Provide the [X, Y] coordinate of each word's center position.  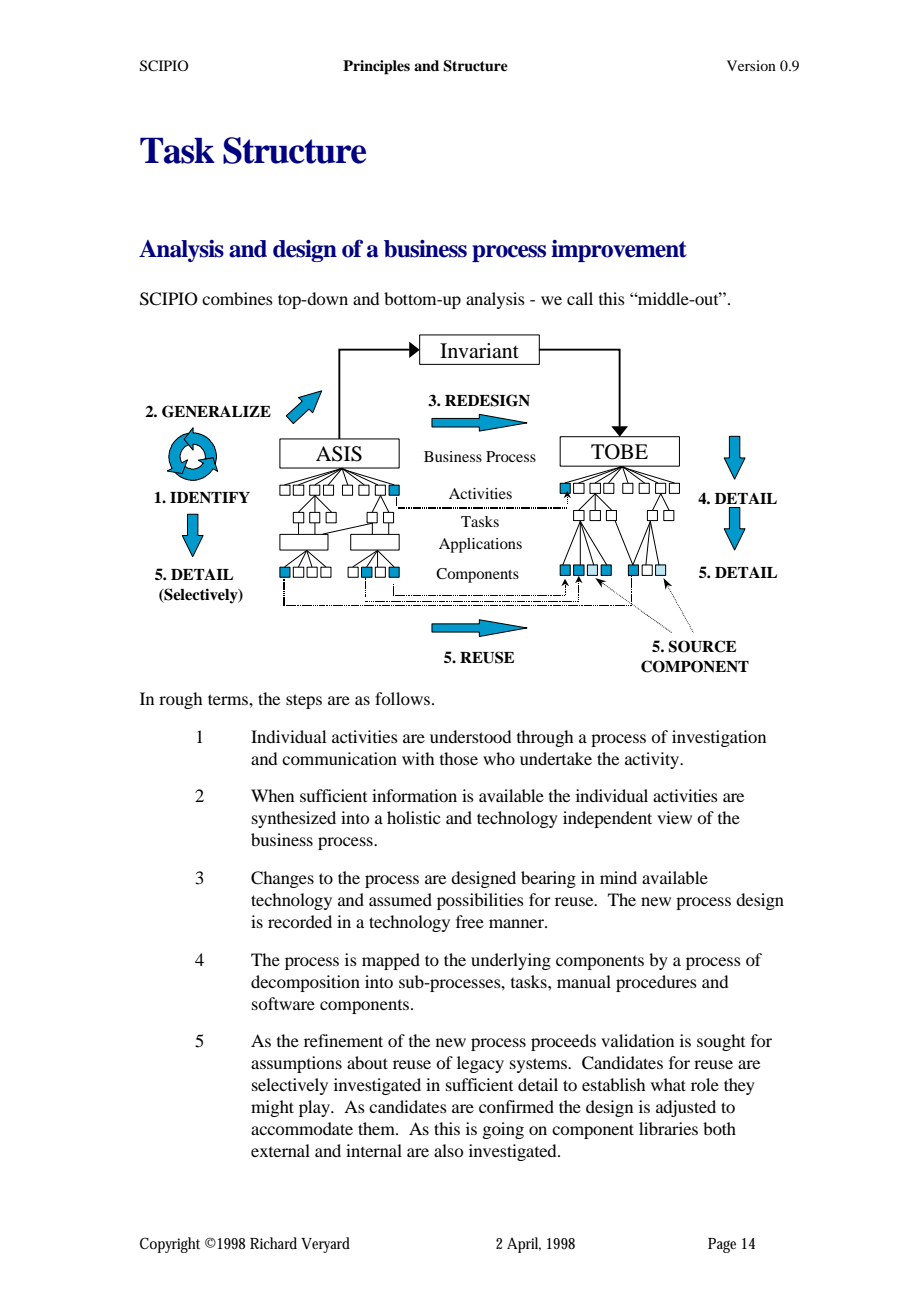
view [674, 817]
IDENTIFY [210, 497]
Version [751, 65]
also [448, 1150]
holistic [413, 817]
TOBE [619, 452]
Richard [273, 1243]
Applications [480, 545]
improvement [619, 251]
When [272, 795]
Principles [376, 67]
